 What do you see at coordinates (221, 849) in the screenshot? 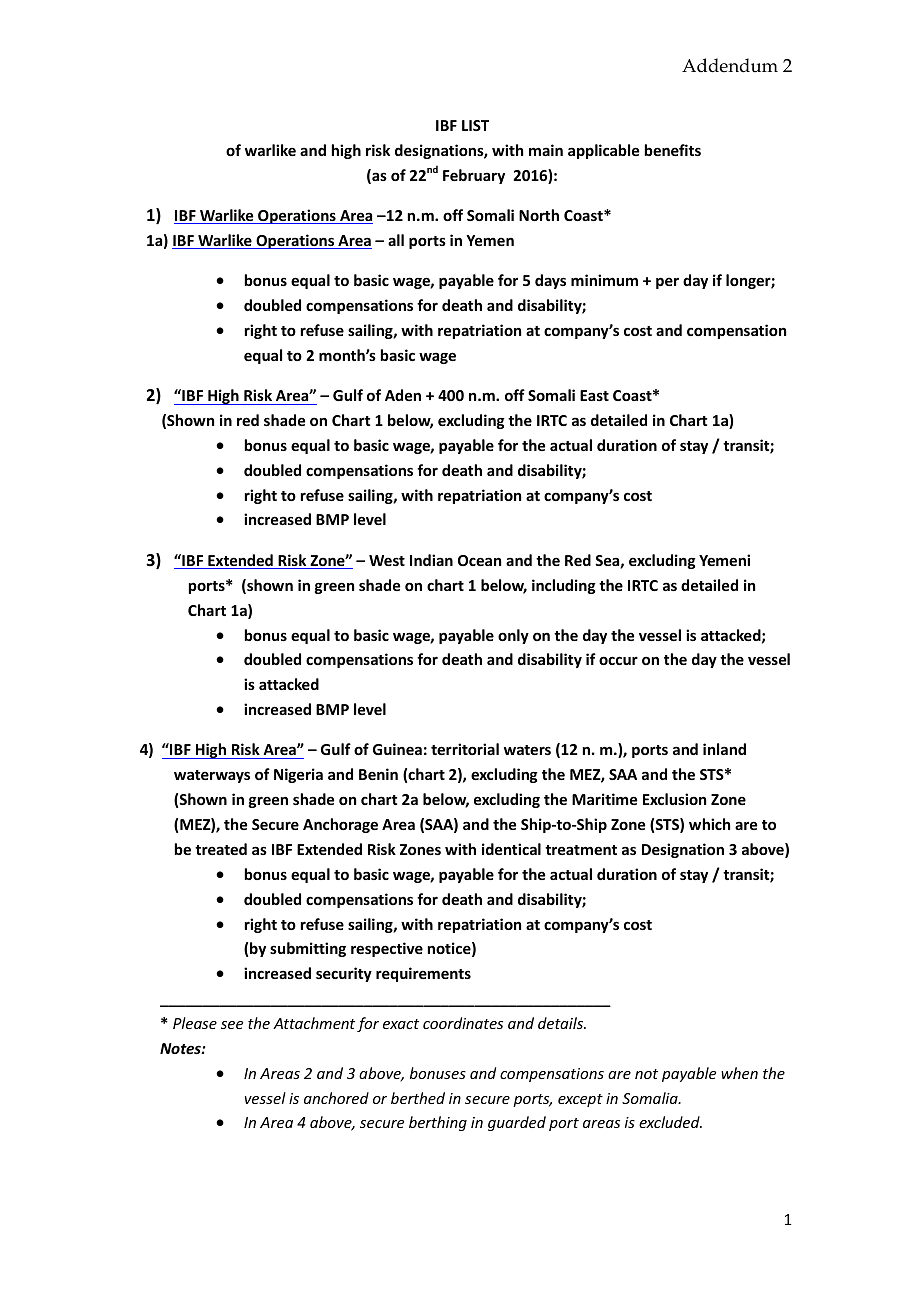
I see `treated` at bounding box center [221, 849].
